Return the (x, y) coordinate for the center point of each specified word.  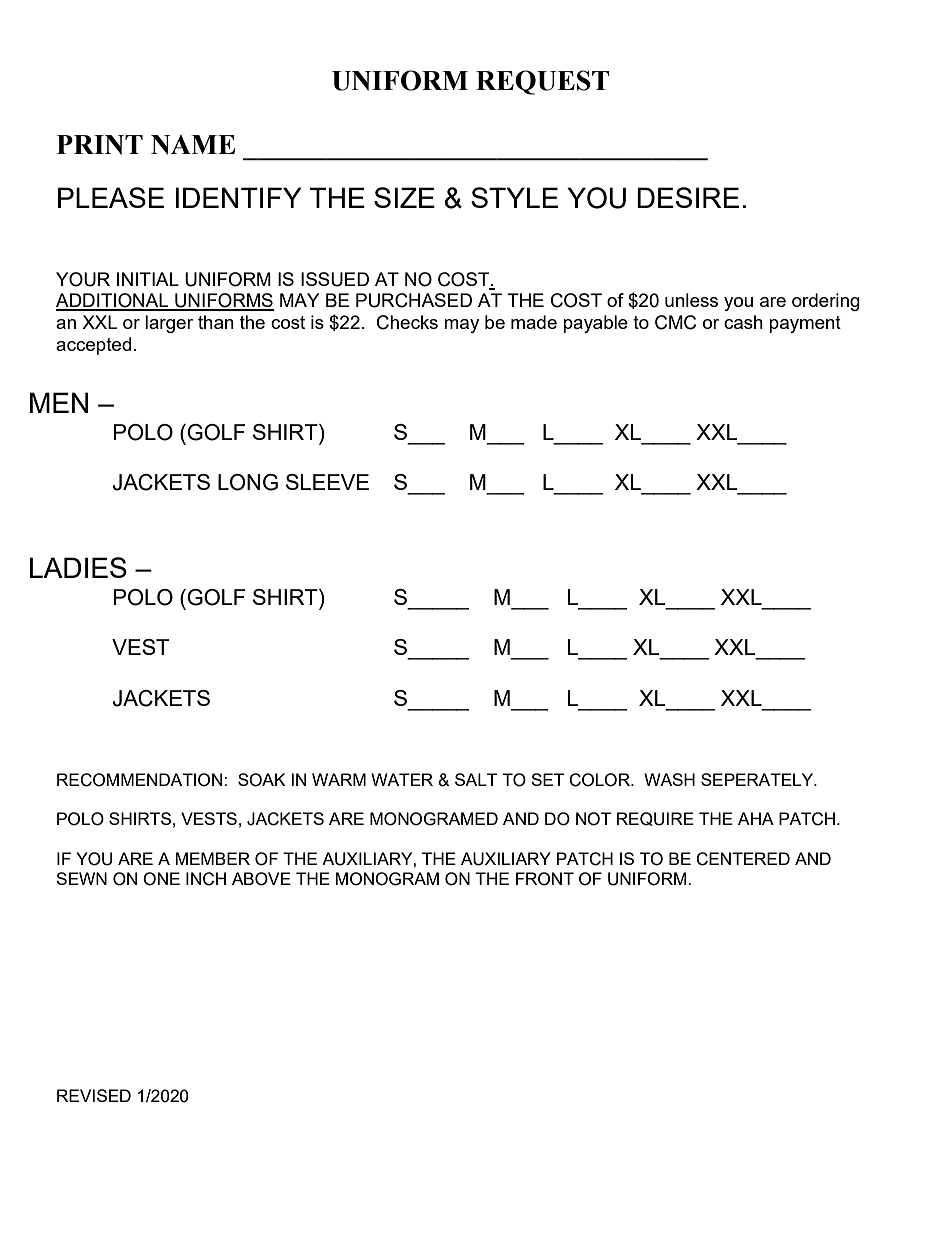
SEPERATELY (758, 779)
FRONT (545, 879)
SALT (476, 779)
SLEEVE (327, 482)
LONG (248, 482)
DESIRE (688, 197)
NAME (193, 145)
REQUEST (543, 82)
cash (743, 322)
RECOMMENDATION (141, 780)
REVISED (94, 1095)
